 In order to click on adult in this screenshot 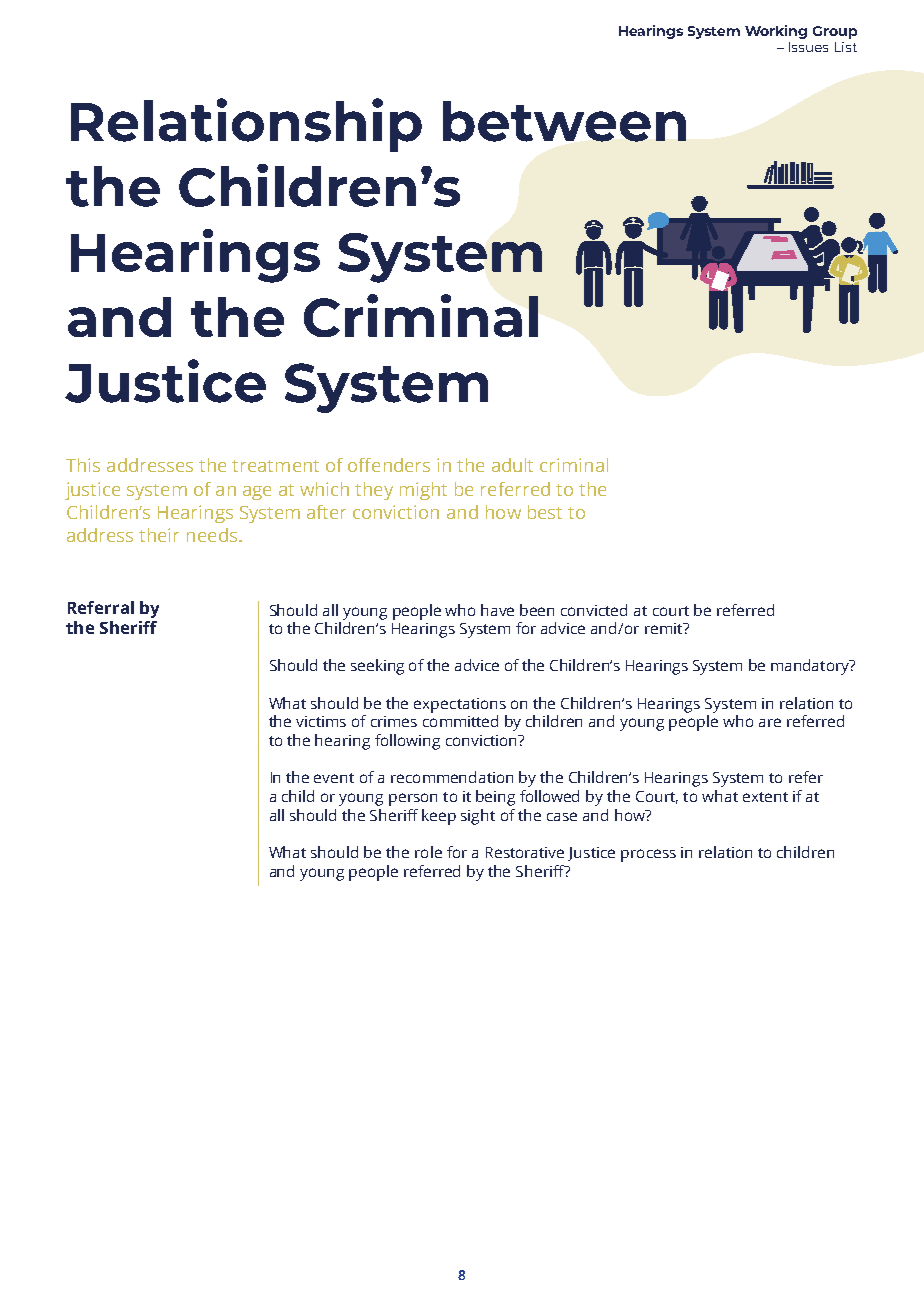, I will do `click(512, 465)`.
